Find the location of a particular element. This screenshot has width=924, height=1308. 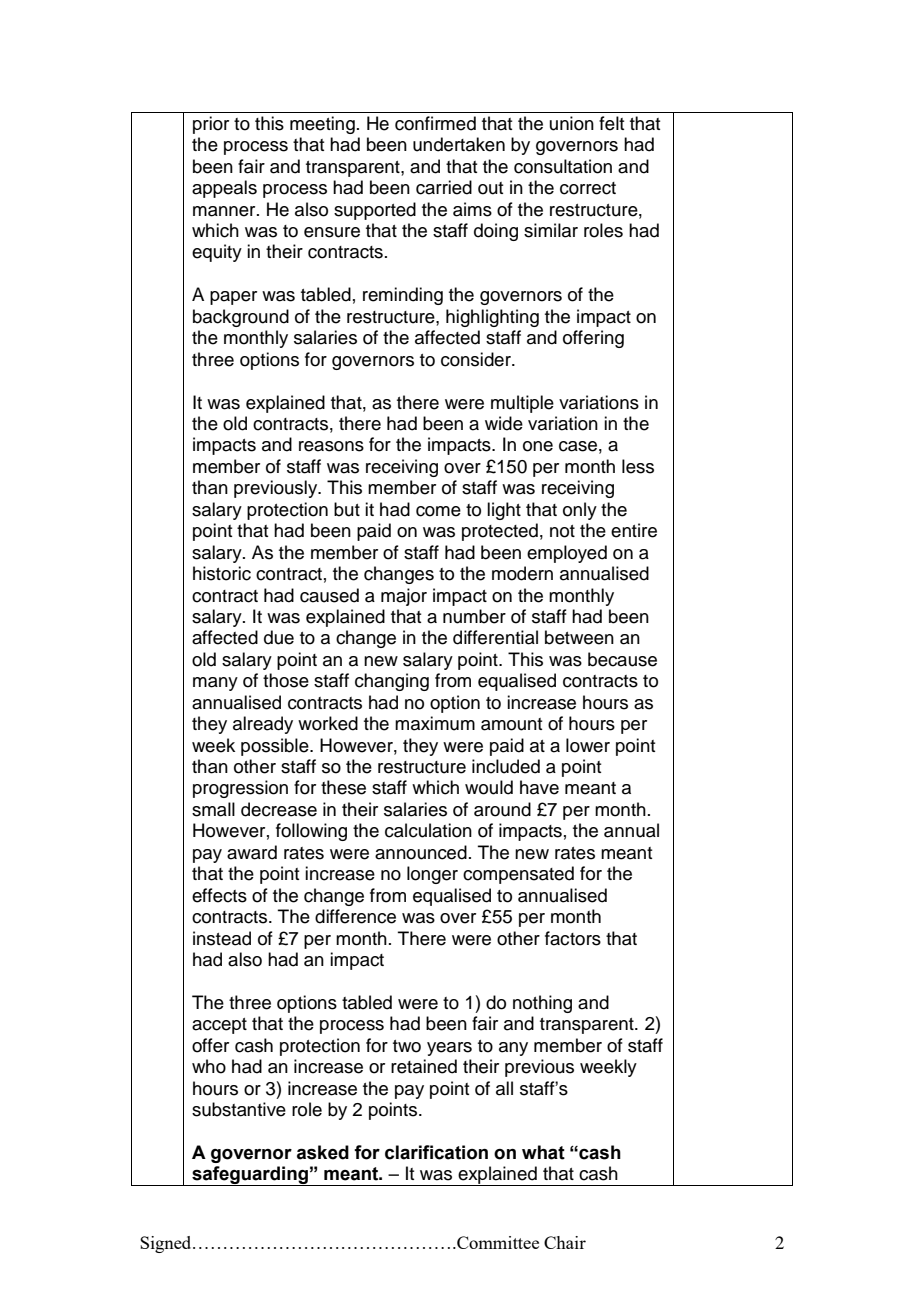

confirmed is located at coordinates (435, 123).
